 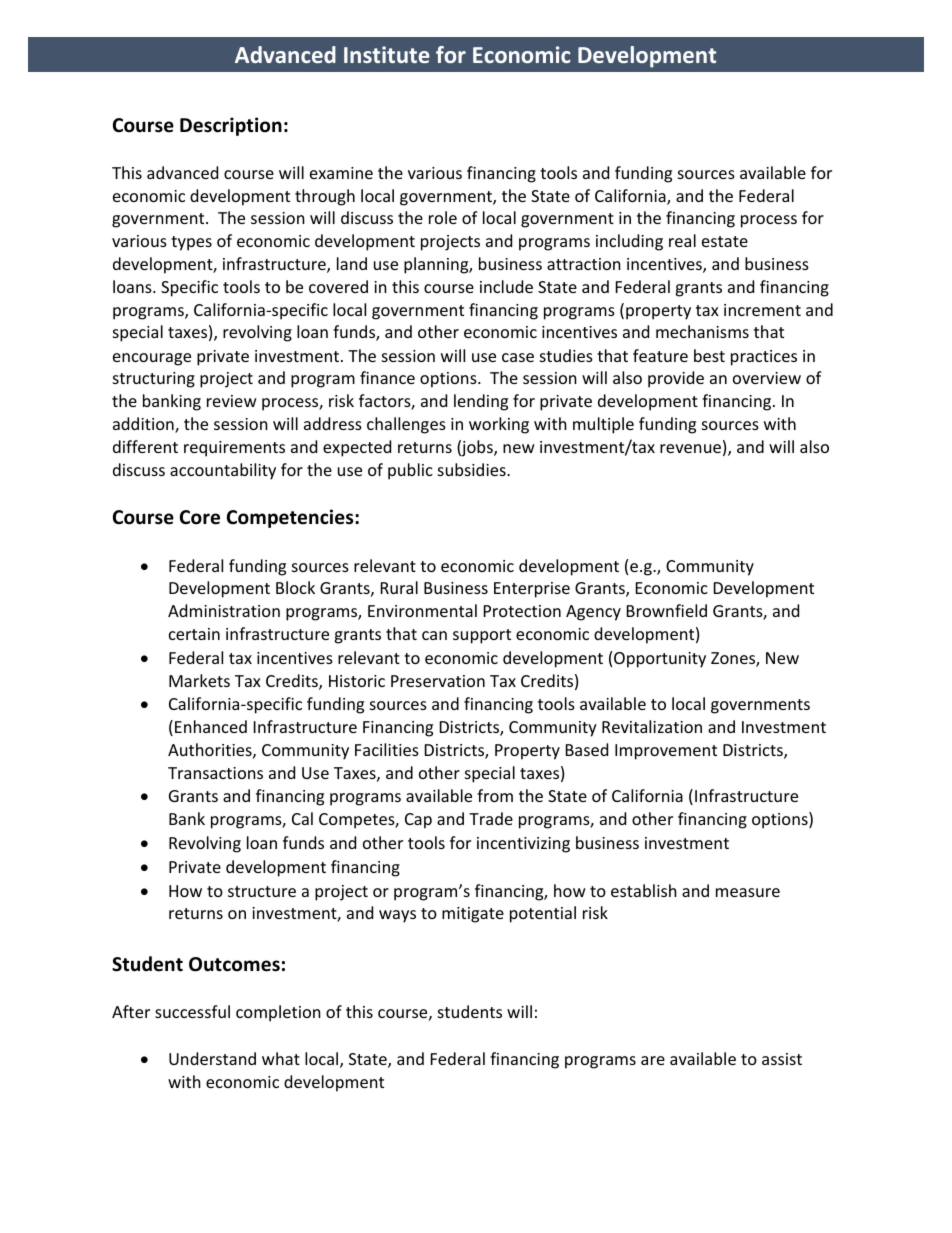 What do you see at coordinates (200, 517) in the screenshot?
I see `Core` at bounding box center [200, 517].
